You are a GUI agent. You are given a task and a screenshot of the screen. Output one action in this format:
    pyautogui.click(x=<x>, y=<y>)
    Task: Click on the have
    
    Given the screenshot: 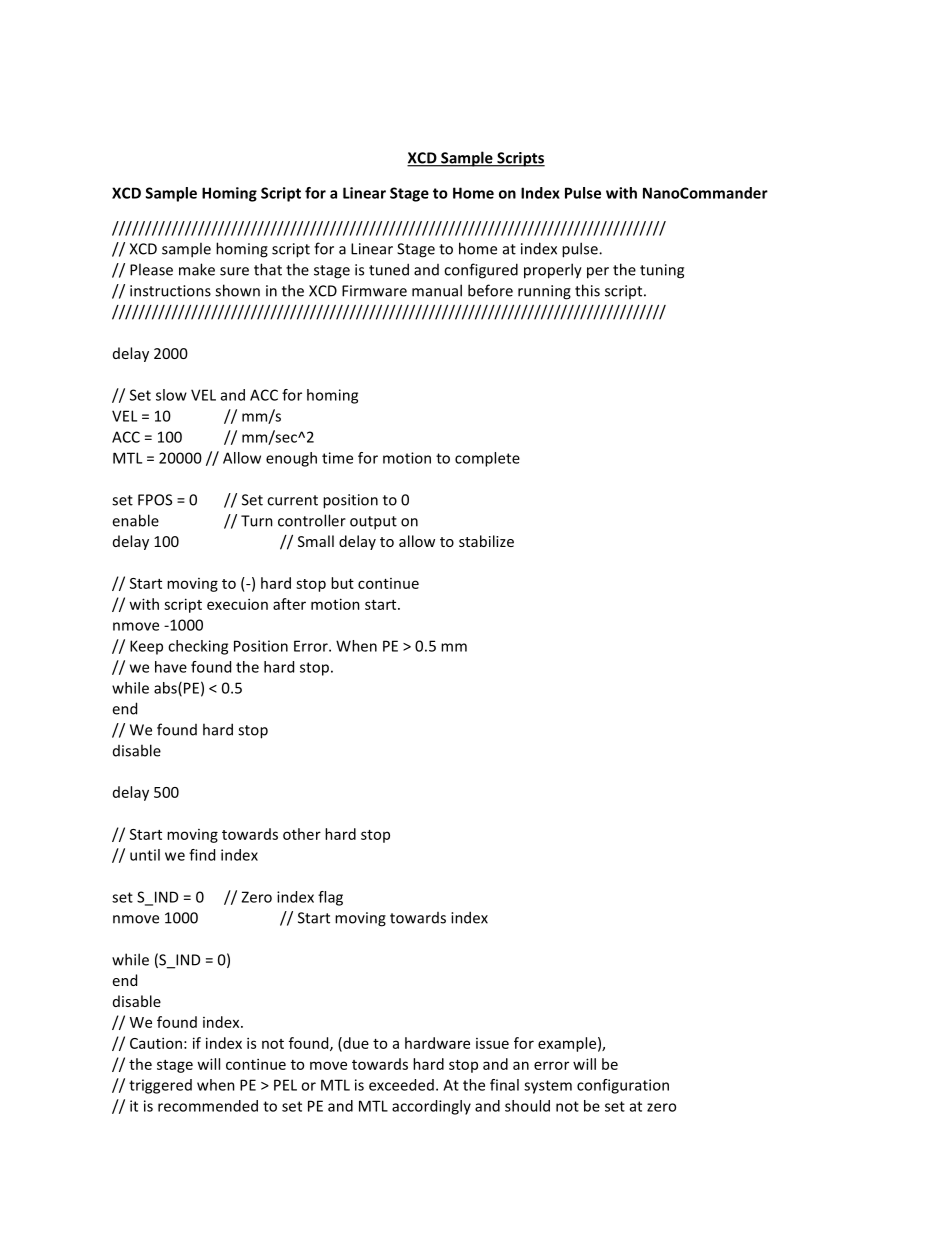 What is the action you would take?
    pyautogui.click(x=171, y=667)
